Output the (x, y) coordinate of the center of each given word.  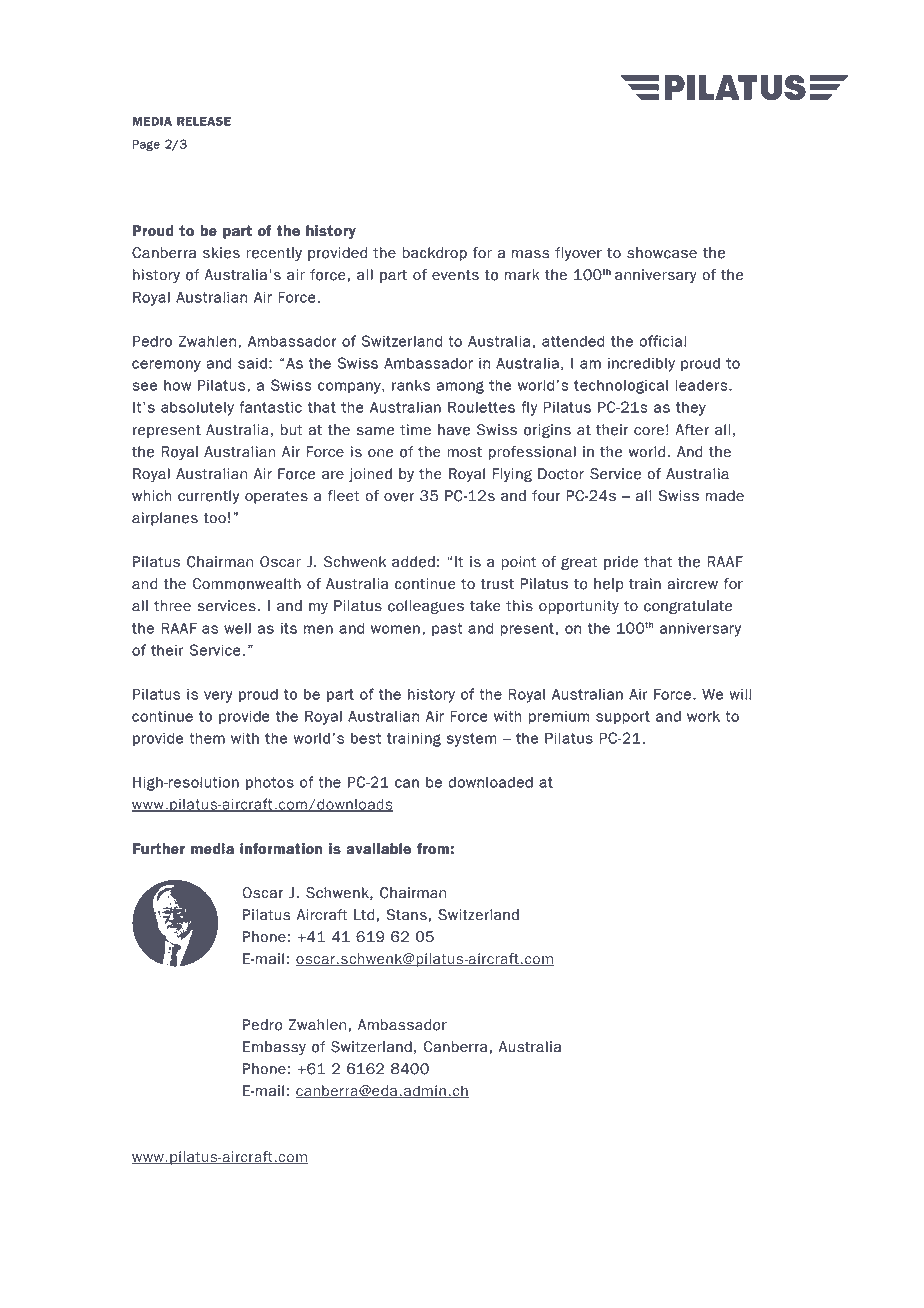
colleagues (426, 607)
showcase (662, 253)
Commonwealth (246, 584)
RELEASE (204, 121)
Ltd (364, 915)
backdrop (434, 254)
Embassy (274, 1048)
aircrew (692, 584)
